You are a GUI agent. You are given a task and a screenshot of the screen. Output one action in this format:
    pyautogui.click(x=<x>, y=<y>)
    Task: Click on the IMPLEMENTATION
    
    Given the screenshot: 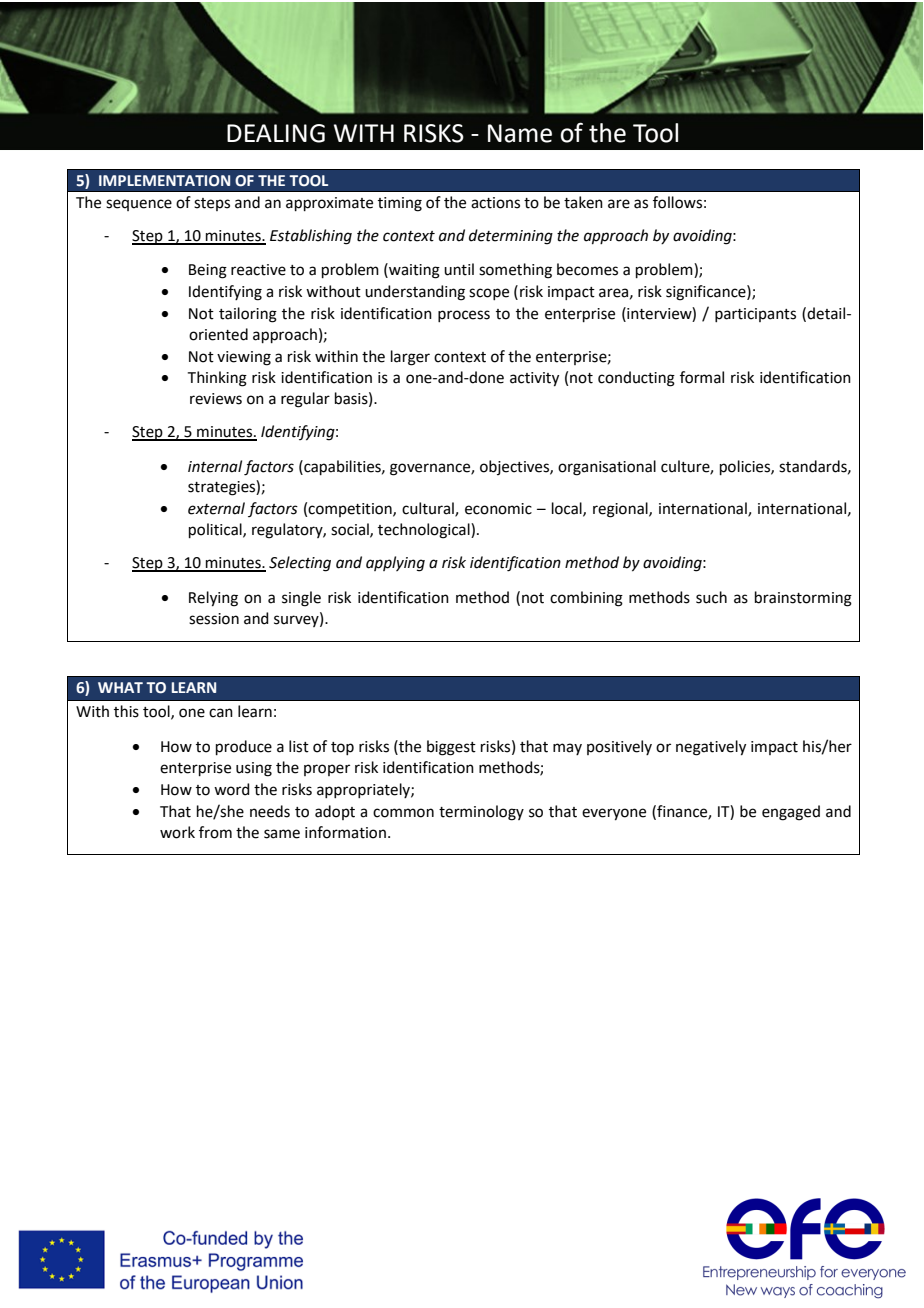 What is the action you would take?
    pyautogui.click(x=164, y=181)
